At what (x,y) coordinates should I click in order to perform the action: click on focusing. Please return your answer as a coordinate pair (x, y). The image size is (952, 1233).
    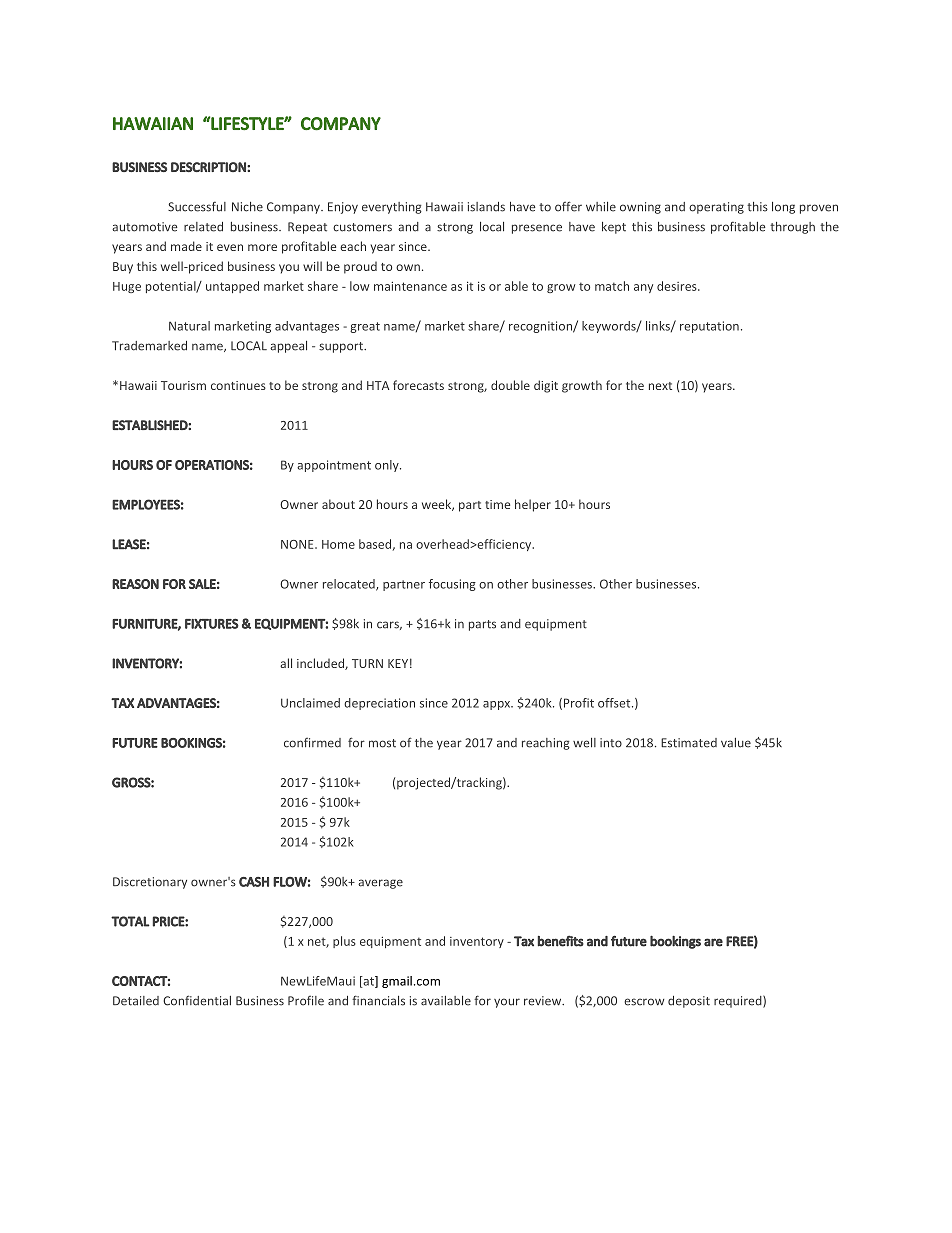
    Looking at the image, I should click on (452, 585).
